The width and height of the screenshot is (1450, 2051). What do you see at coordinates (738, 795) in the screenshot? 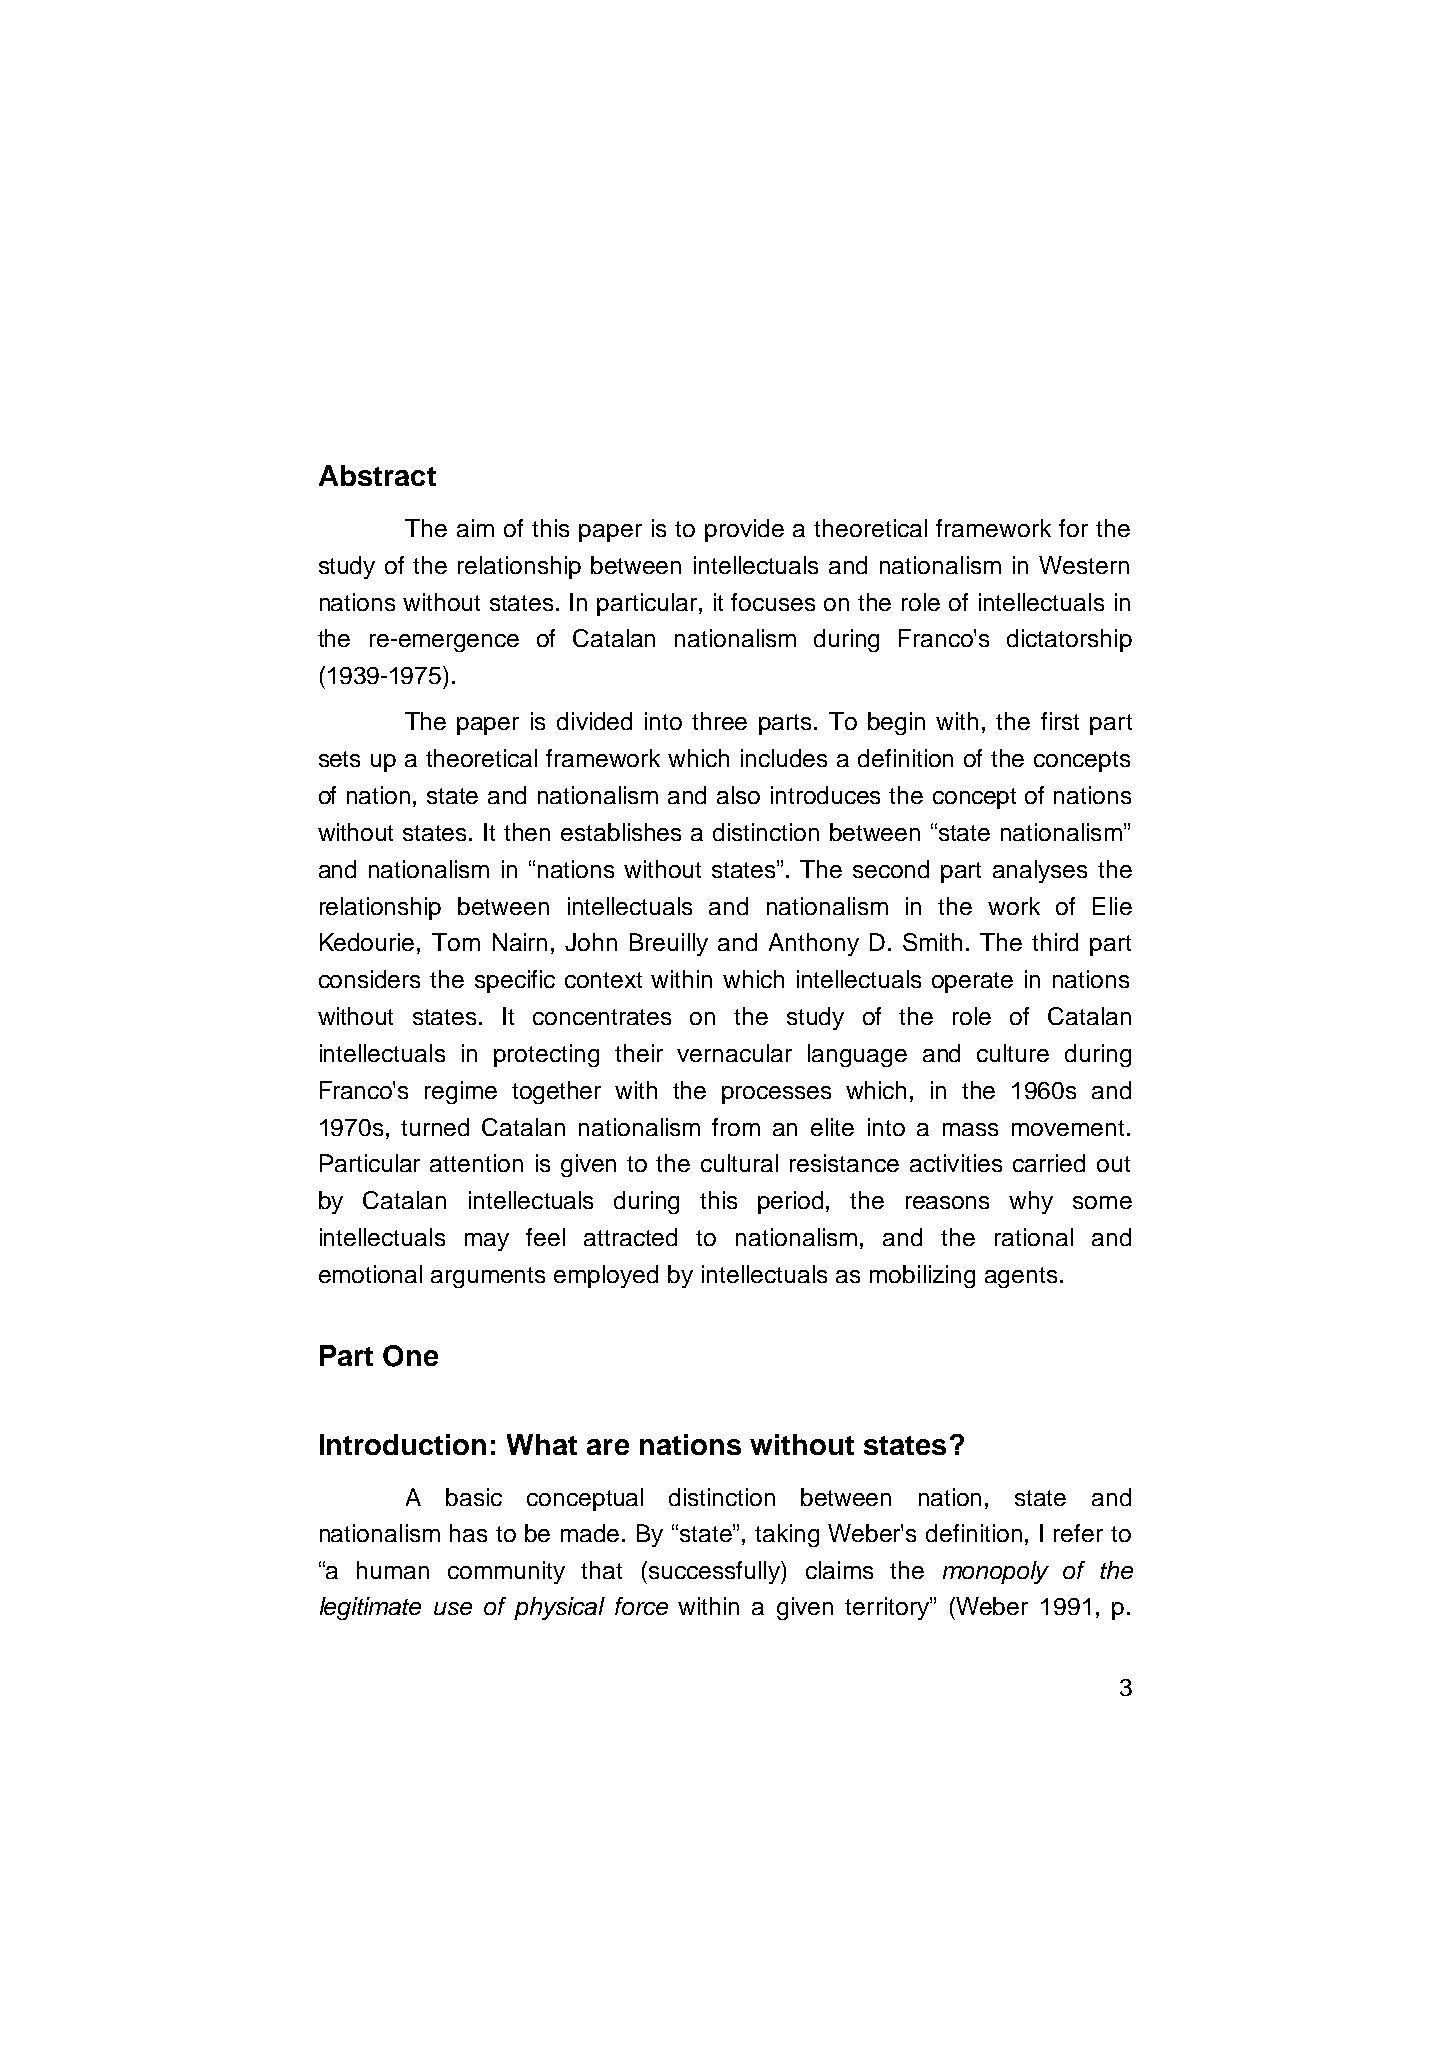
I see `also` at bounding box center [738, 795].
